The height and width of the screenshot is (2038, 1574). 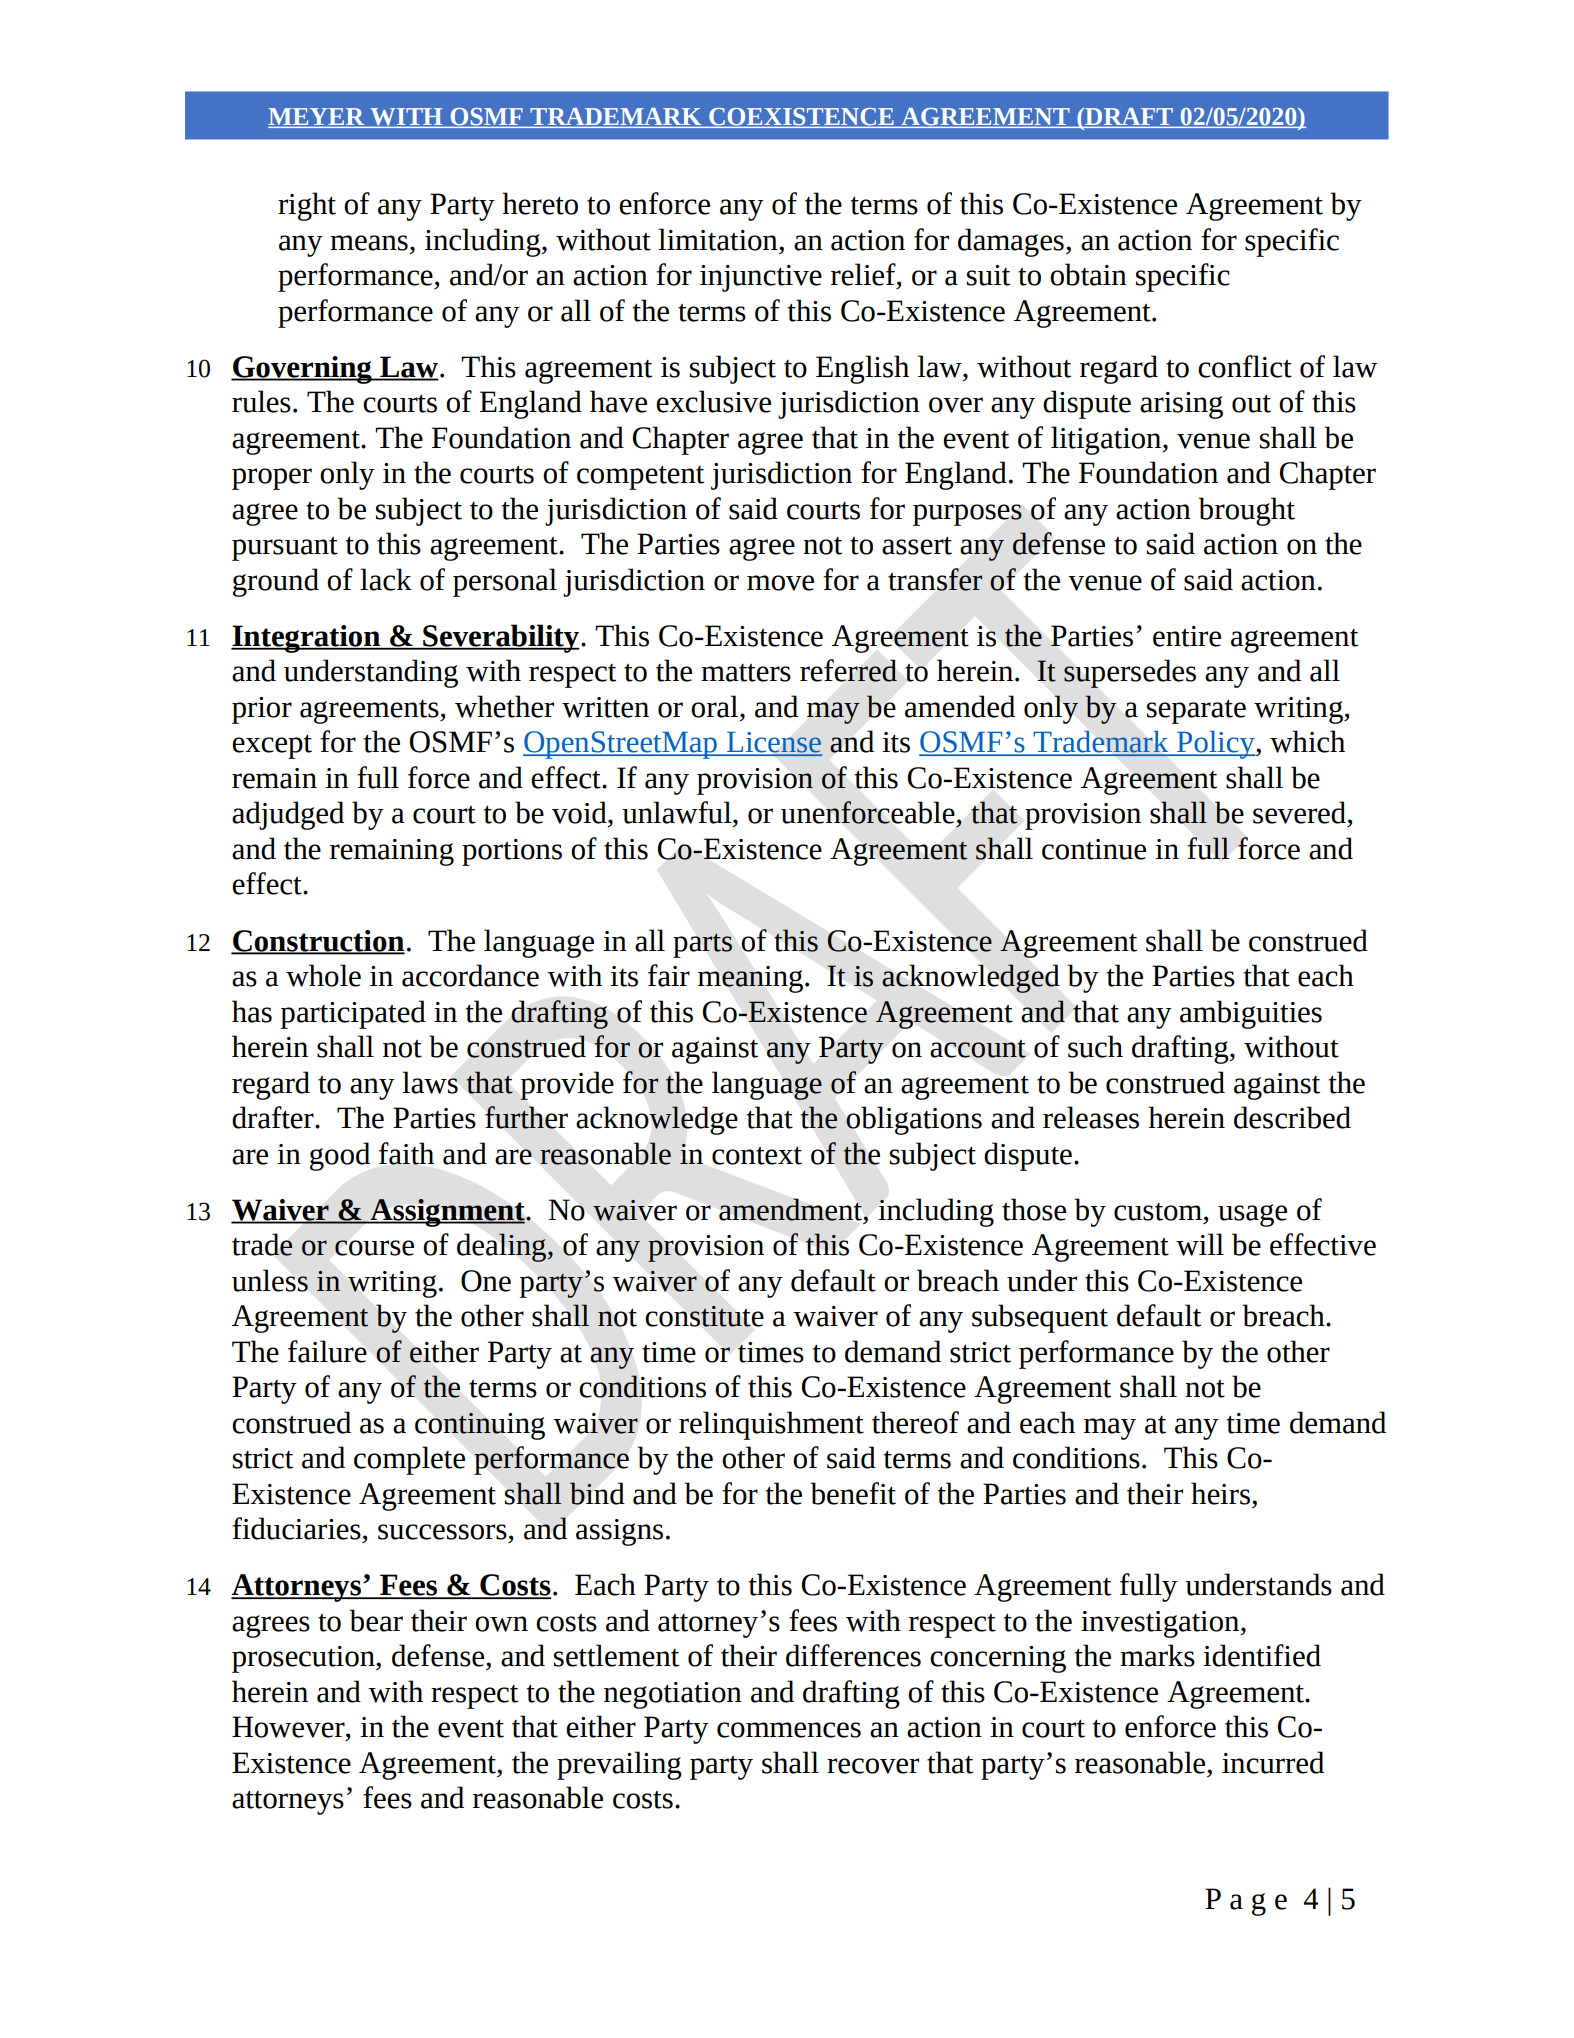 I want to click on marks, so click(x=1157, y=1655).
